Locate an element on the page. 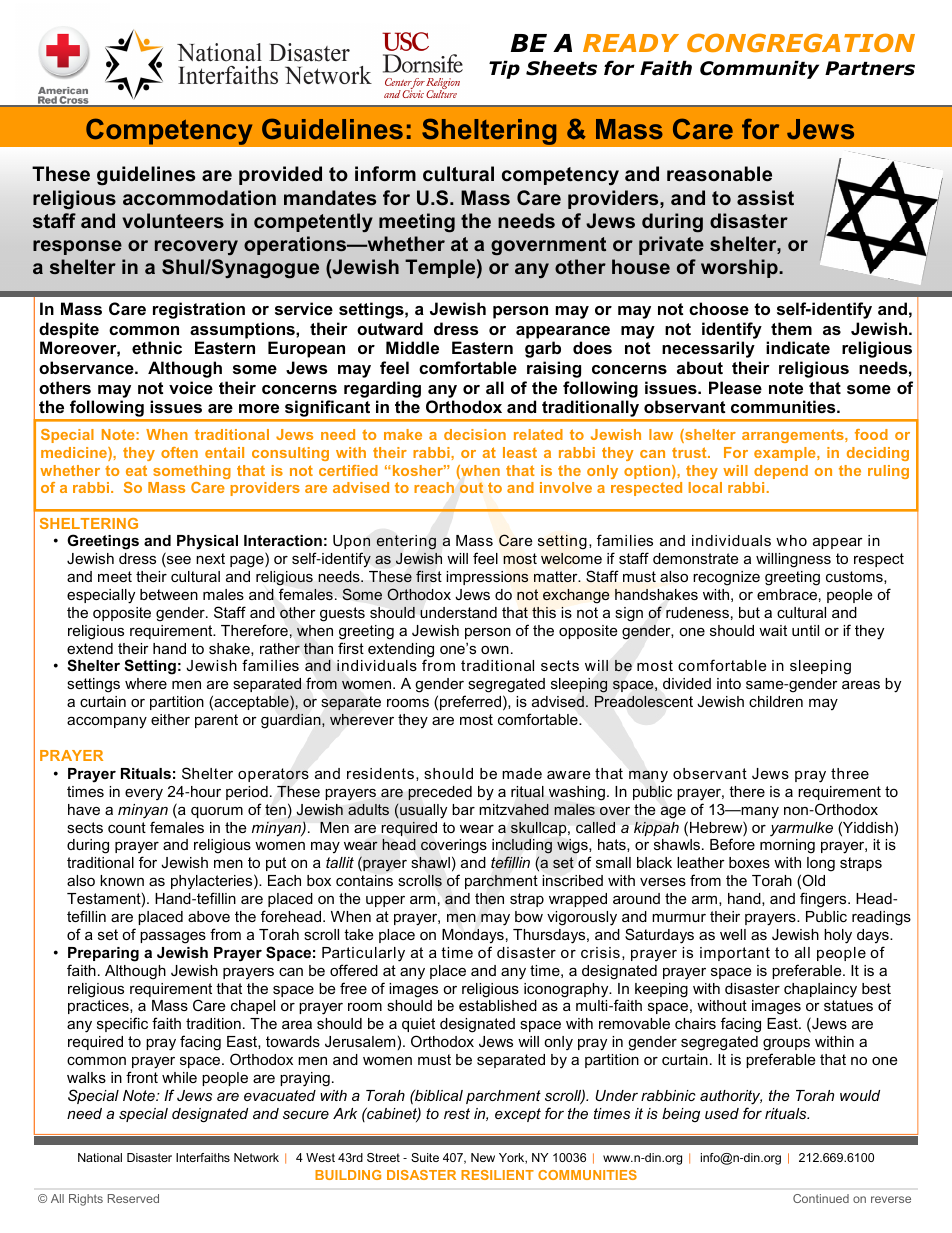 Image resolution: width=952 pixels, height=1233 pixels. then is located at coordinates (489, 899).
